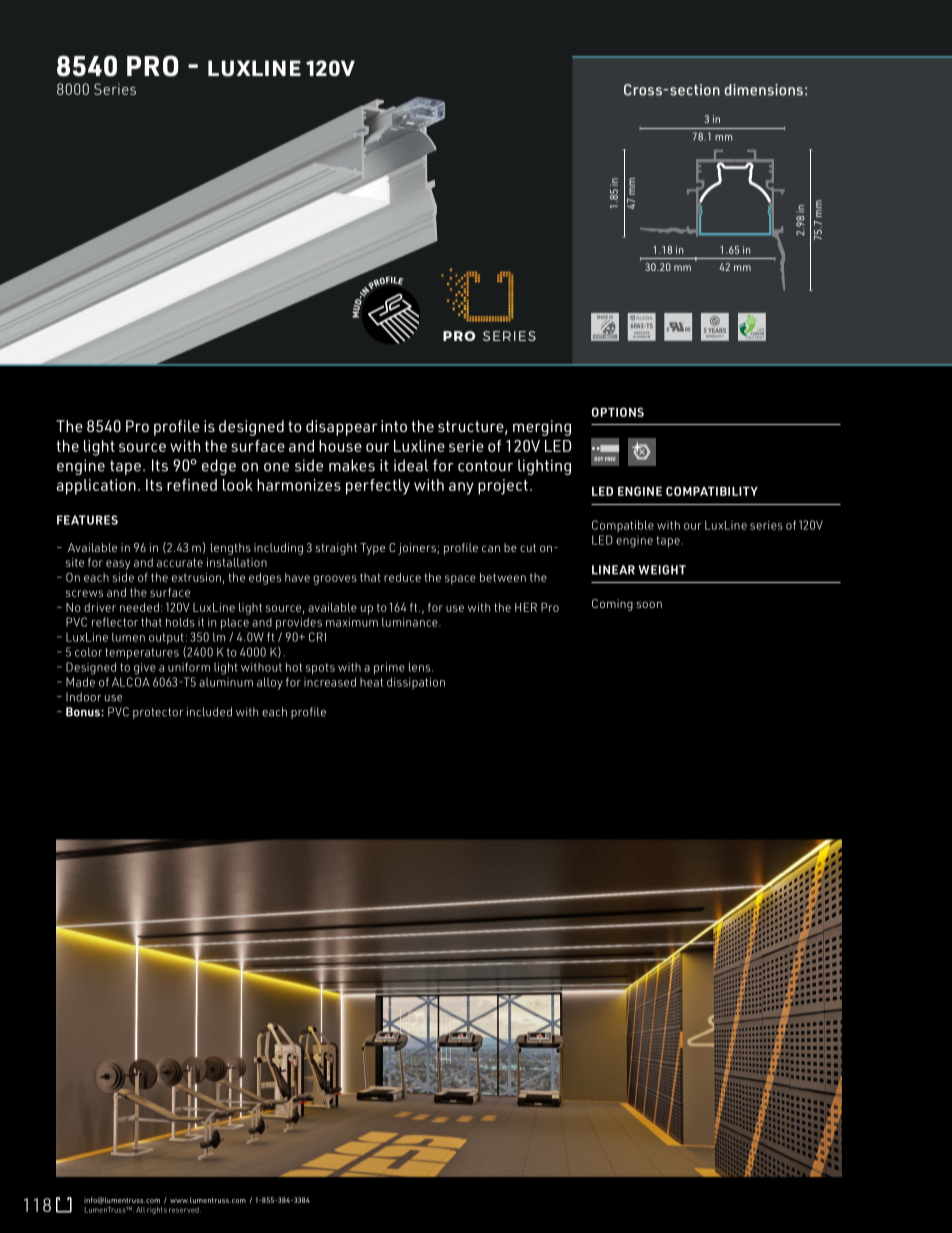  What do you see at coordinates (158, 713) in the page?
I see `protector` at bounding box center [158, 713].
